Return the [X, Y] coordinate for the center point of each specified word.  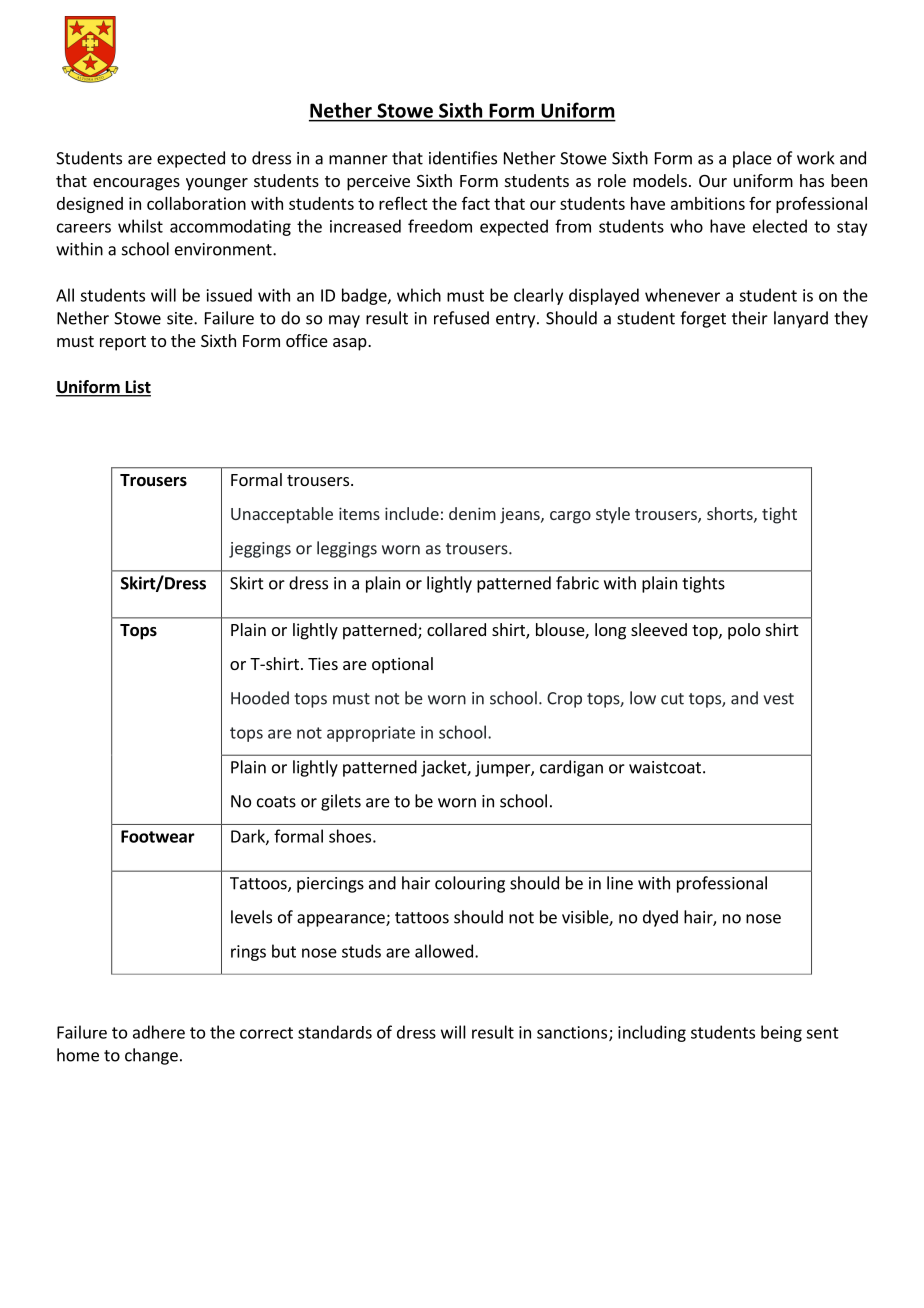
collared [456, 629]
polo [744, 631]
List [137, 388]
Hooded [260, 698]
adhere [159, 1032]
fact [476, 203]
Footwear [158, 836]
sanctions [573, 1033]
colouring [470, 884]
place [752, 159]
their [750, 318]
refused [461, 318]
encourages [136, 184]
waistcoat [665, 767]
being [781, 1033]
